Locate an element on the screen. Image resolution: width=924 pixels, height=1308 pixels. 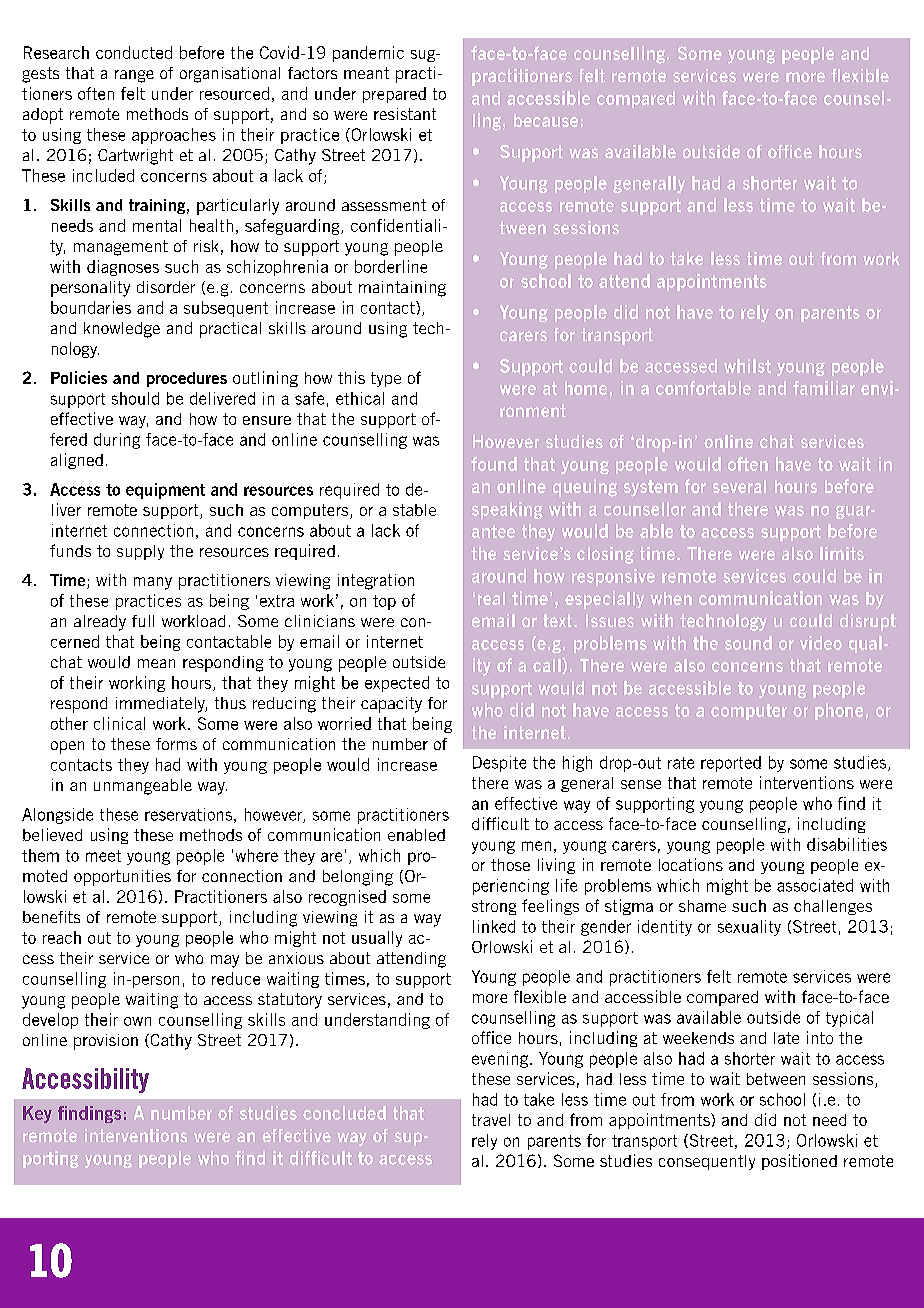
full is located at coordinates (143, 621).
